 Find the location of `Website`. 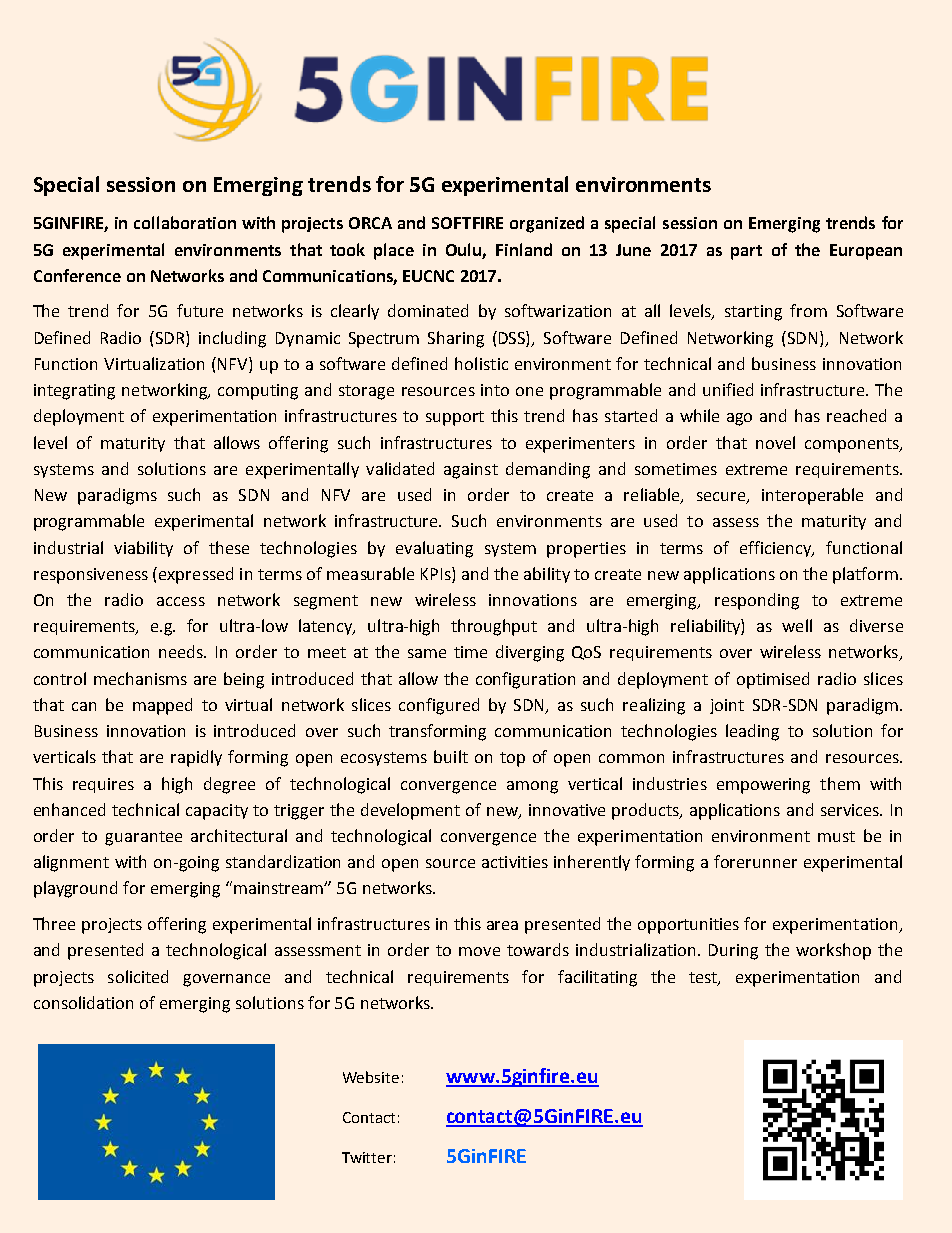

Website is located at coordinates (371, 1077).
